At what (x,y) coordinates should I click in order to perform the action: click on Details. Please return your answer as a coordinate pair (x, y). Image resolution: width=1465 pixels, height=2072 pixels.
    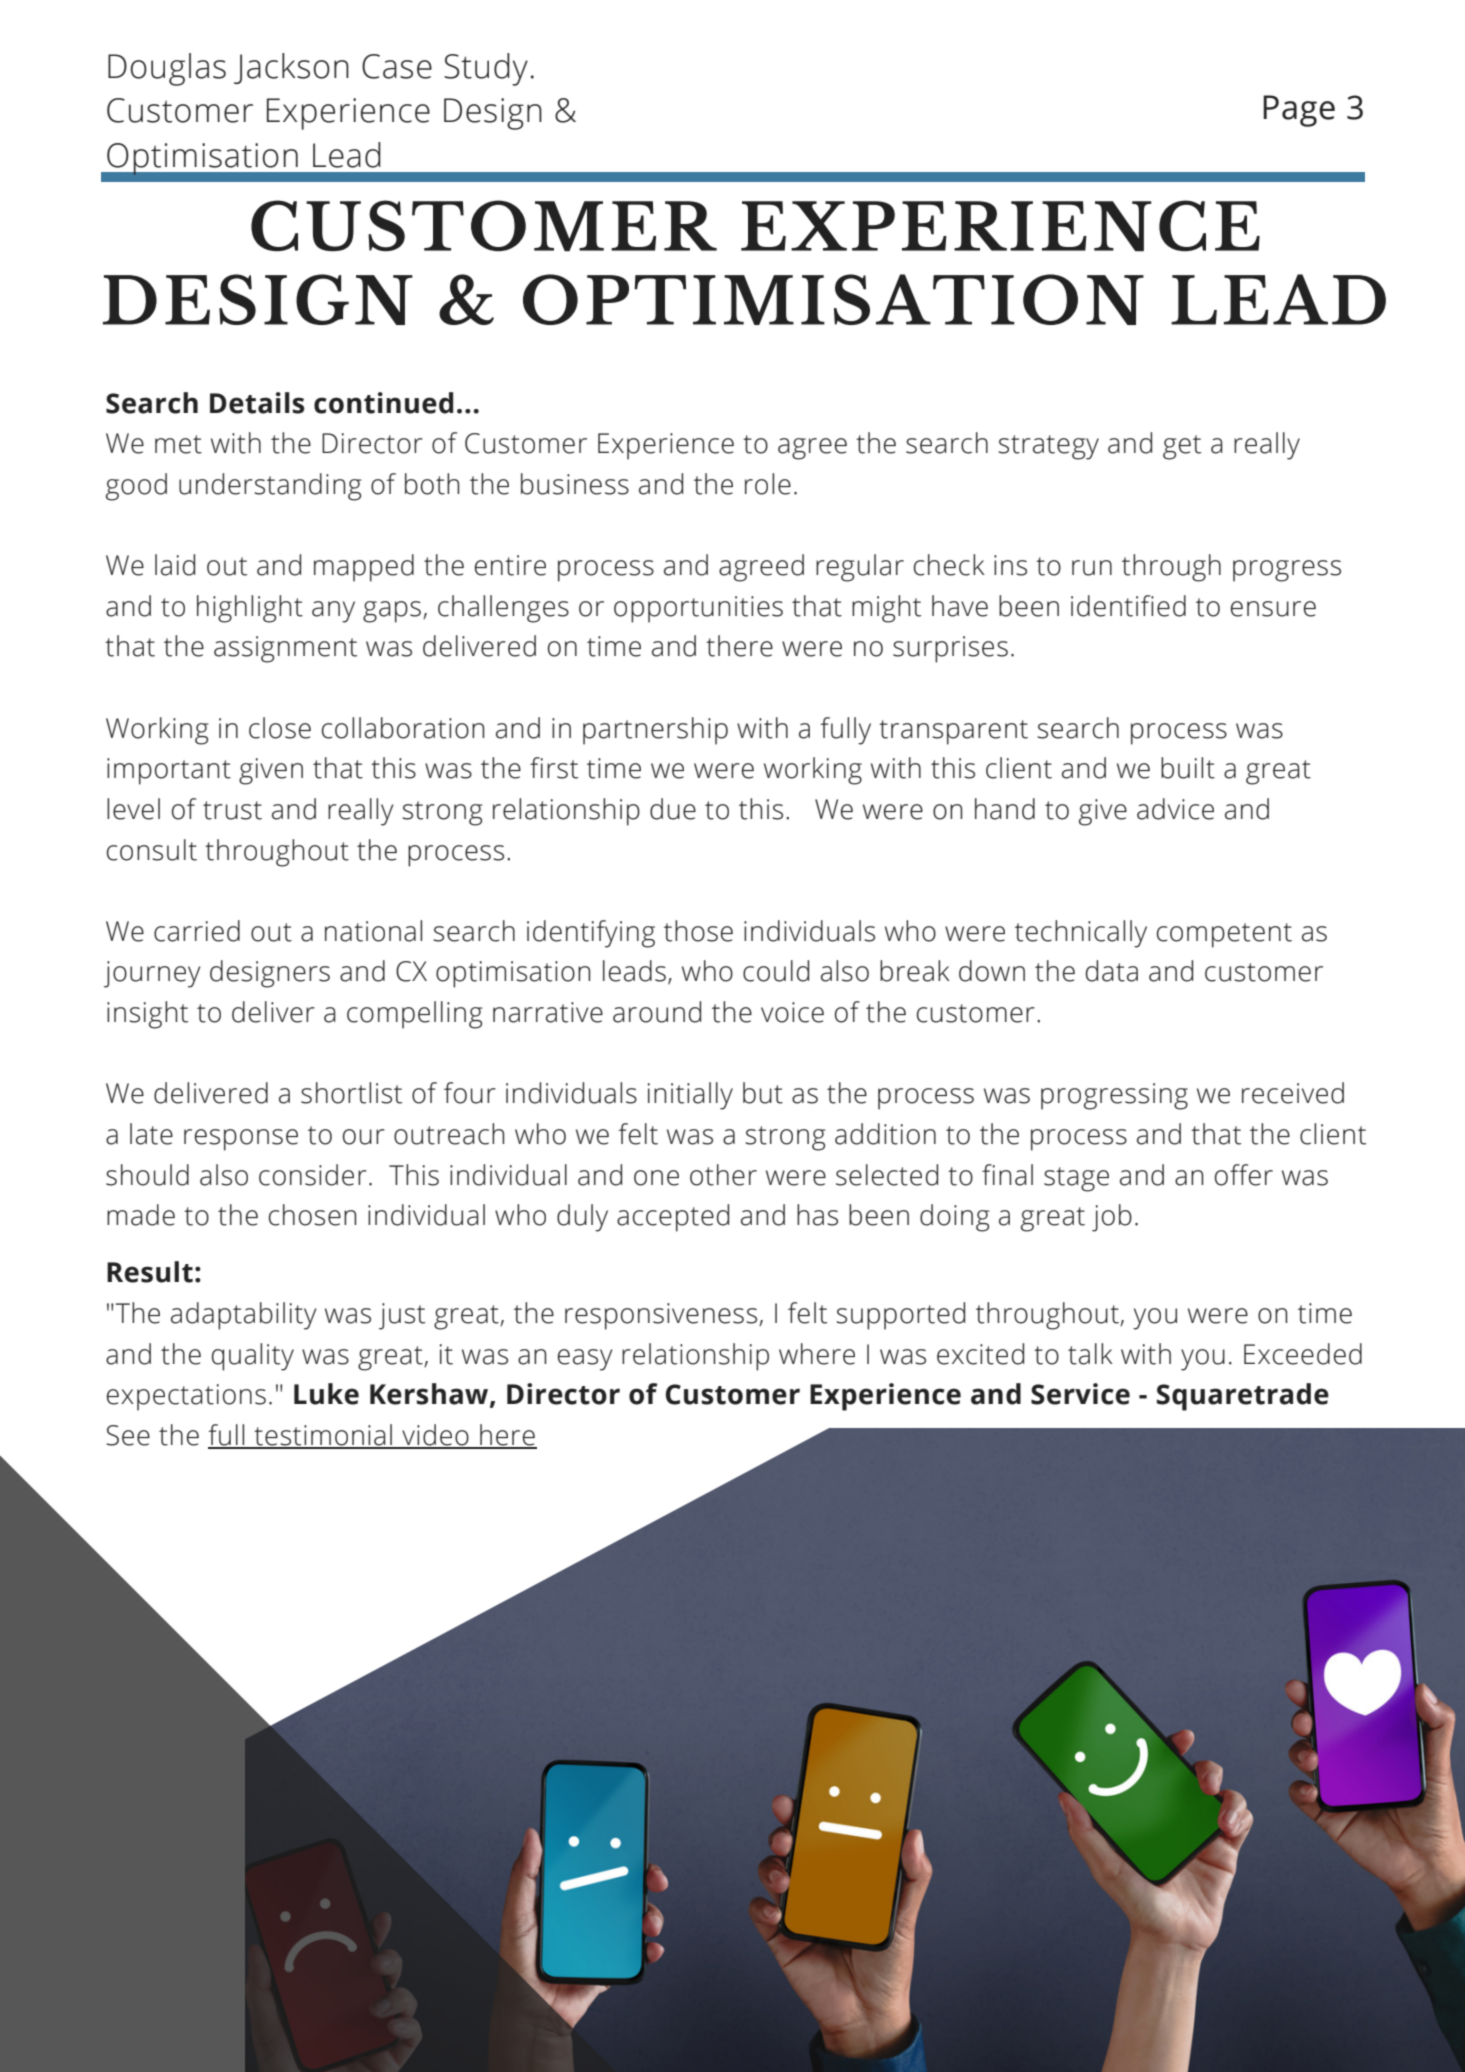
    Looking at the image, I should click on (257, 403).
